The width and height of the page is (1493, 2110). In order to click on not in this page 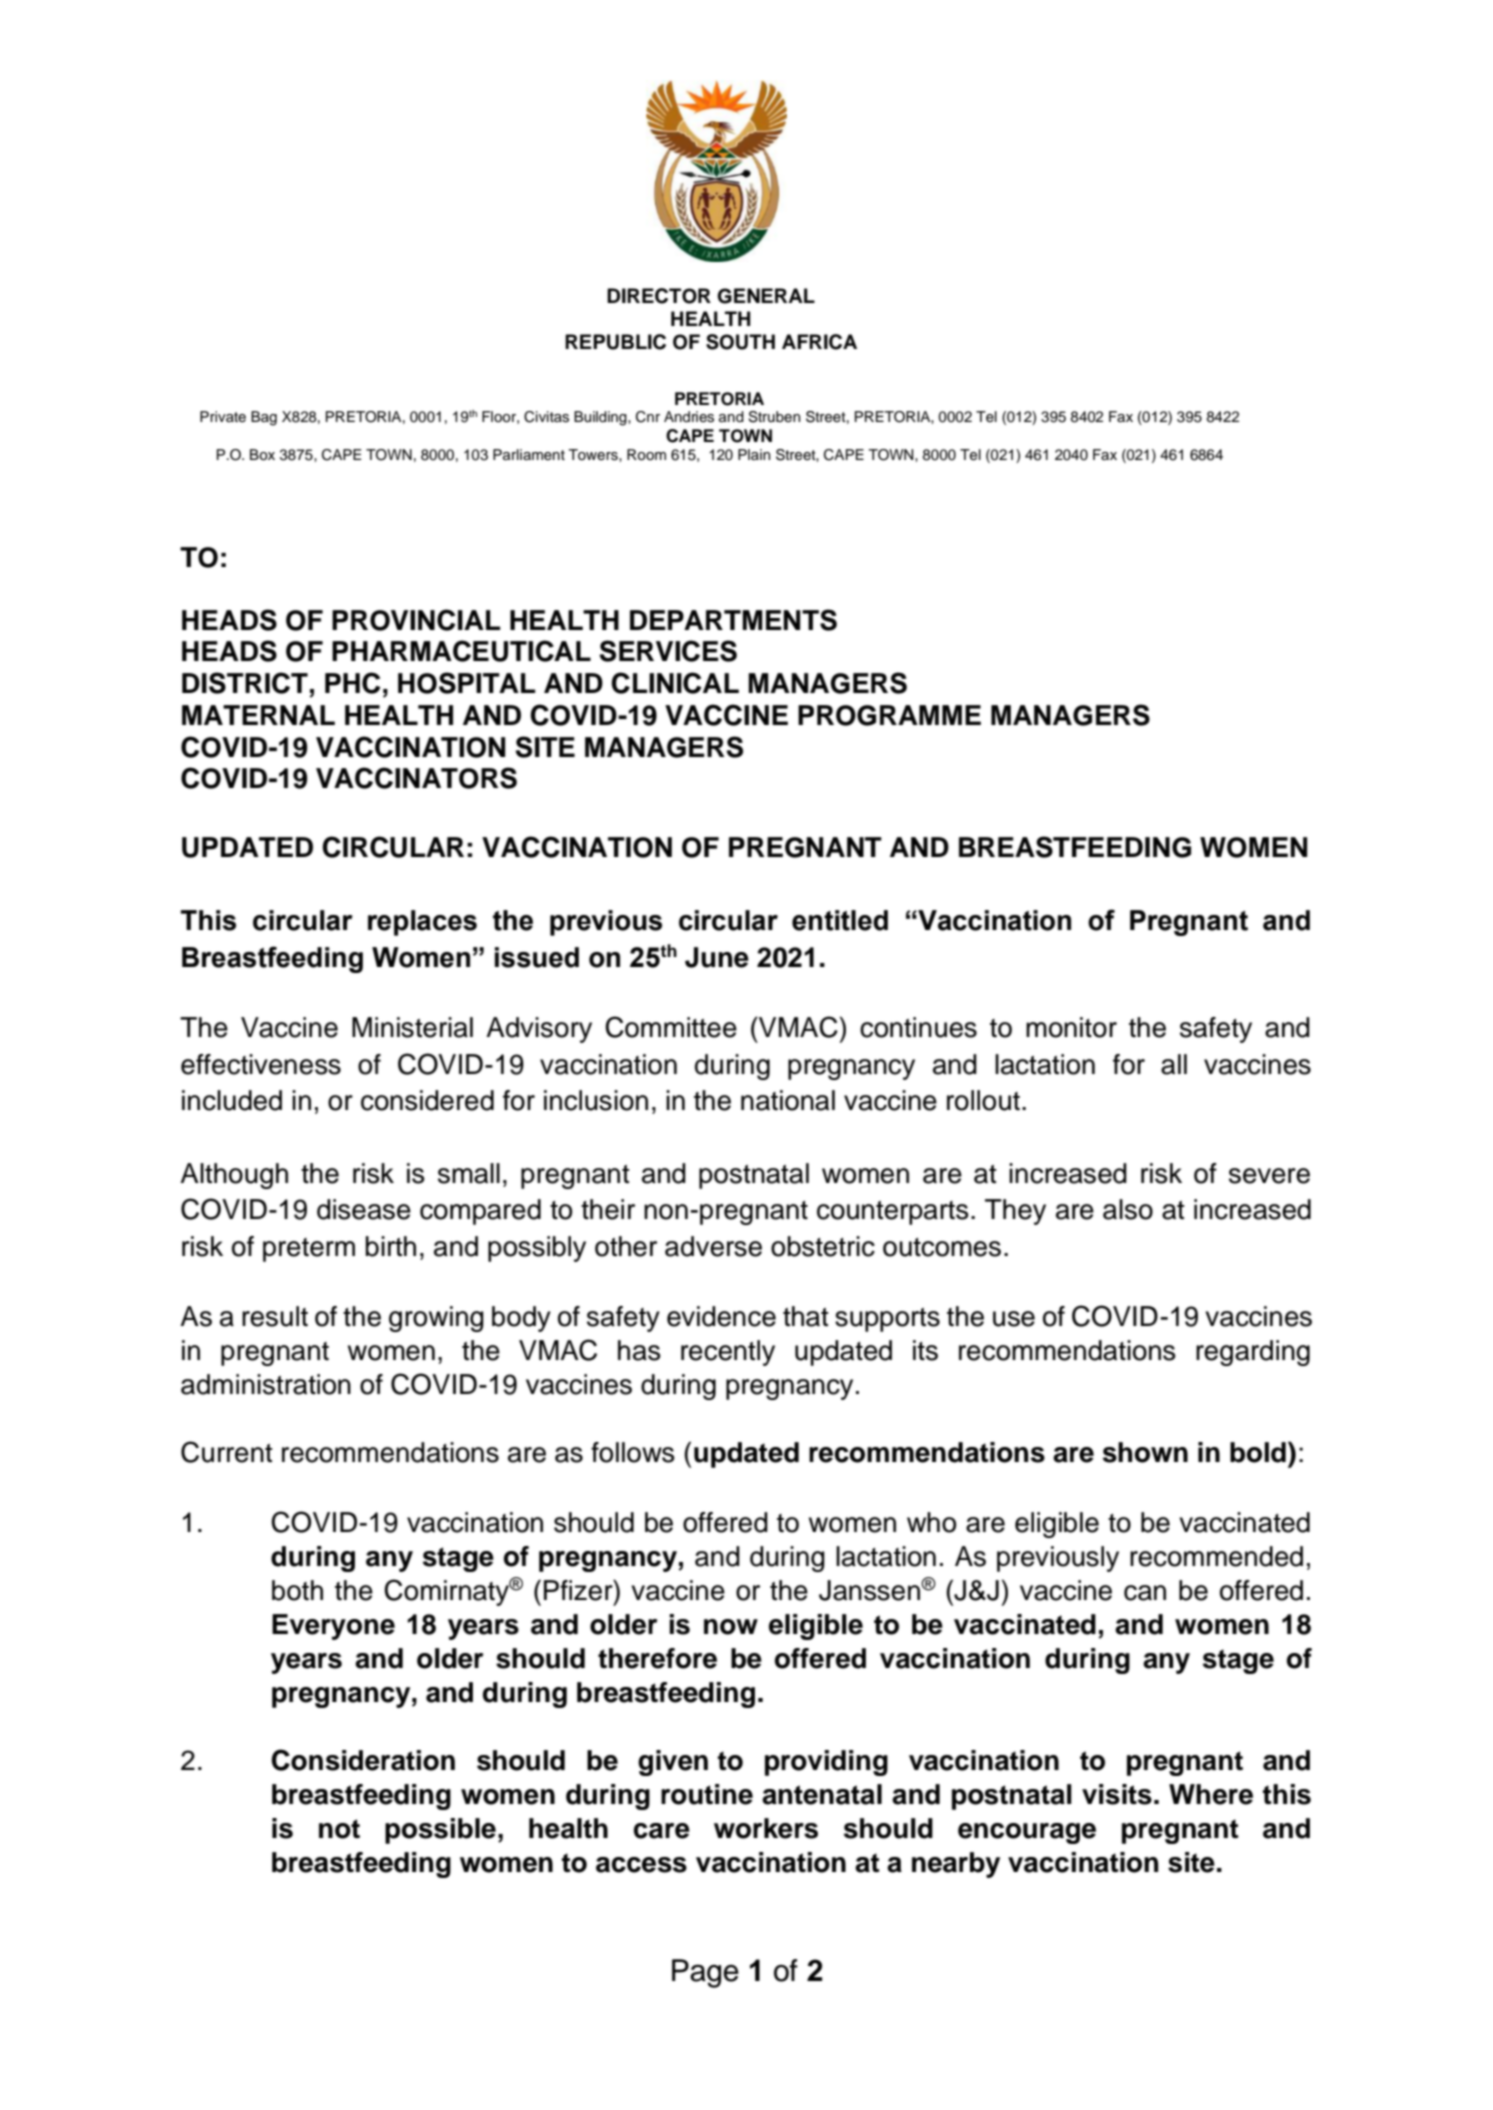, I will do `click(339, 1829)`.
